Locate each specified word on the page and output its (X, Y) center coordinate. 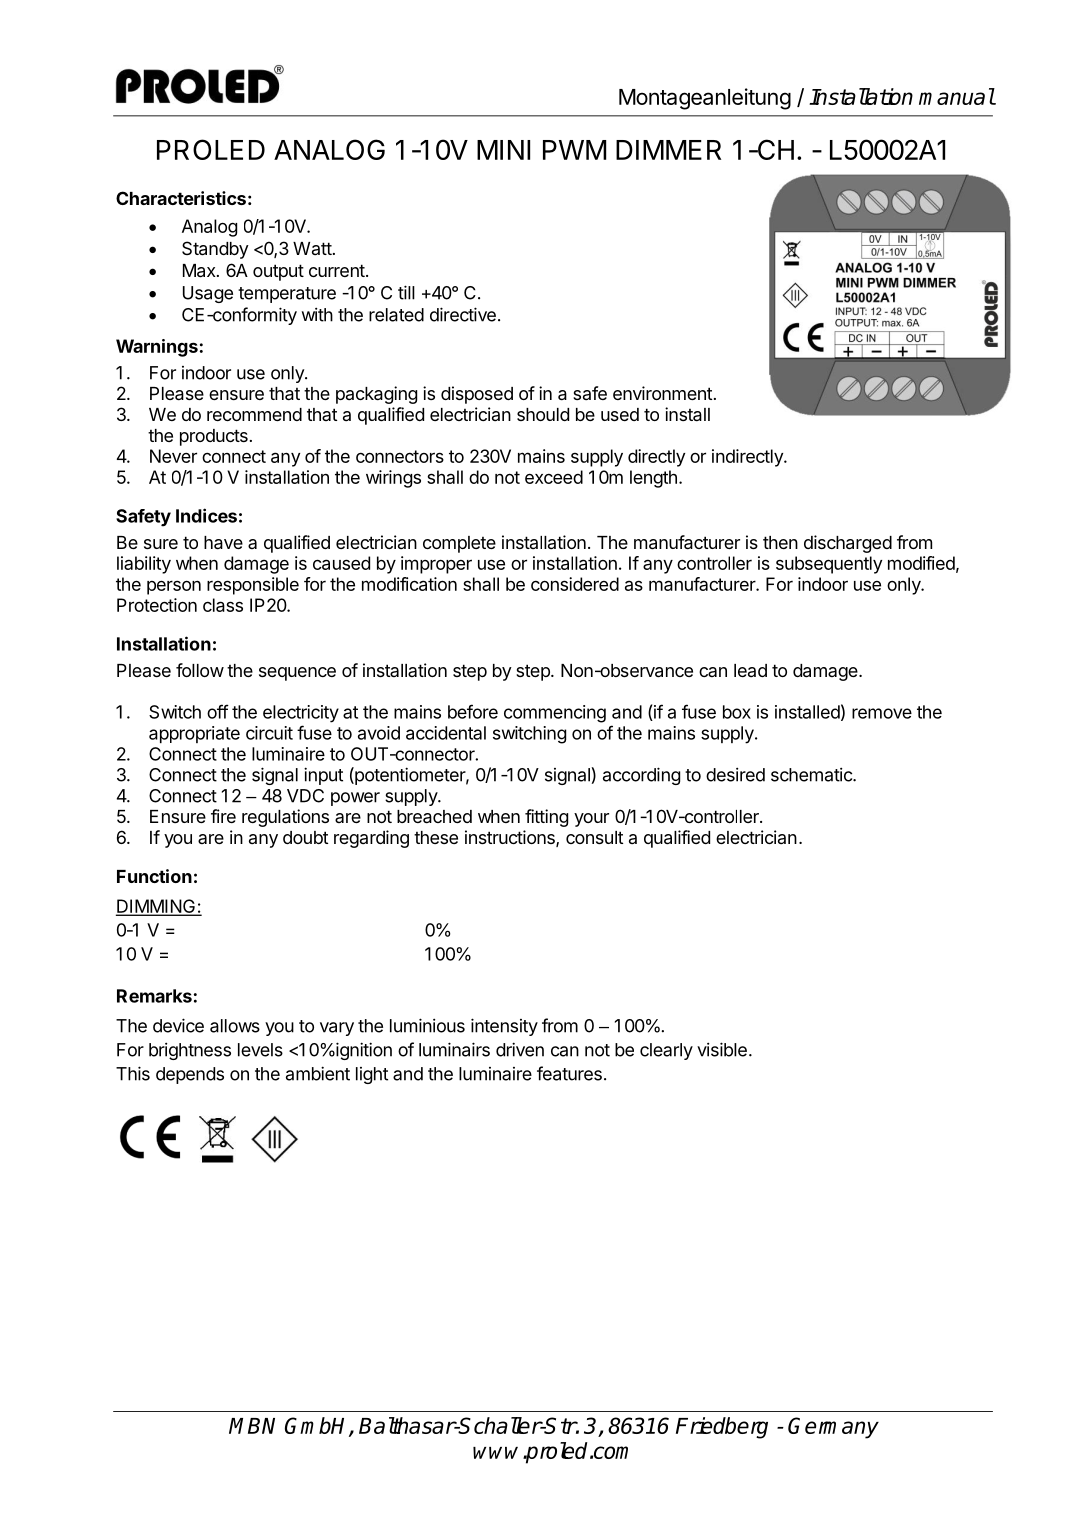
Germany (833, 1428)
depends (190, 1075)
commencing (555, 714)
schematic (812, 774)
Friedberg (722, 1428)
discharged (848, 544)
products (214, 437)
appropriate (194, 734)
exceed (554, 477)
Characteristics (181, 198)
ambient (318, 1073)
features (569, 1073)
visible (722, 1049)
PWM (574, 150)
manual (957, 96)
